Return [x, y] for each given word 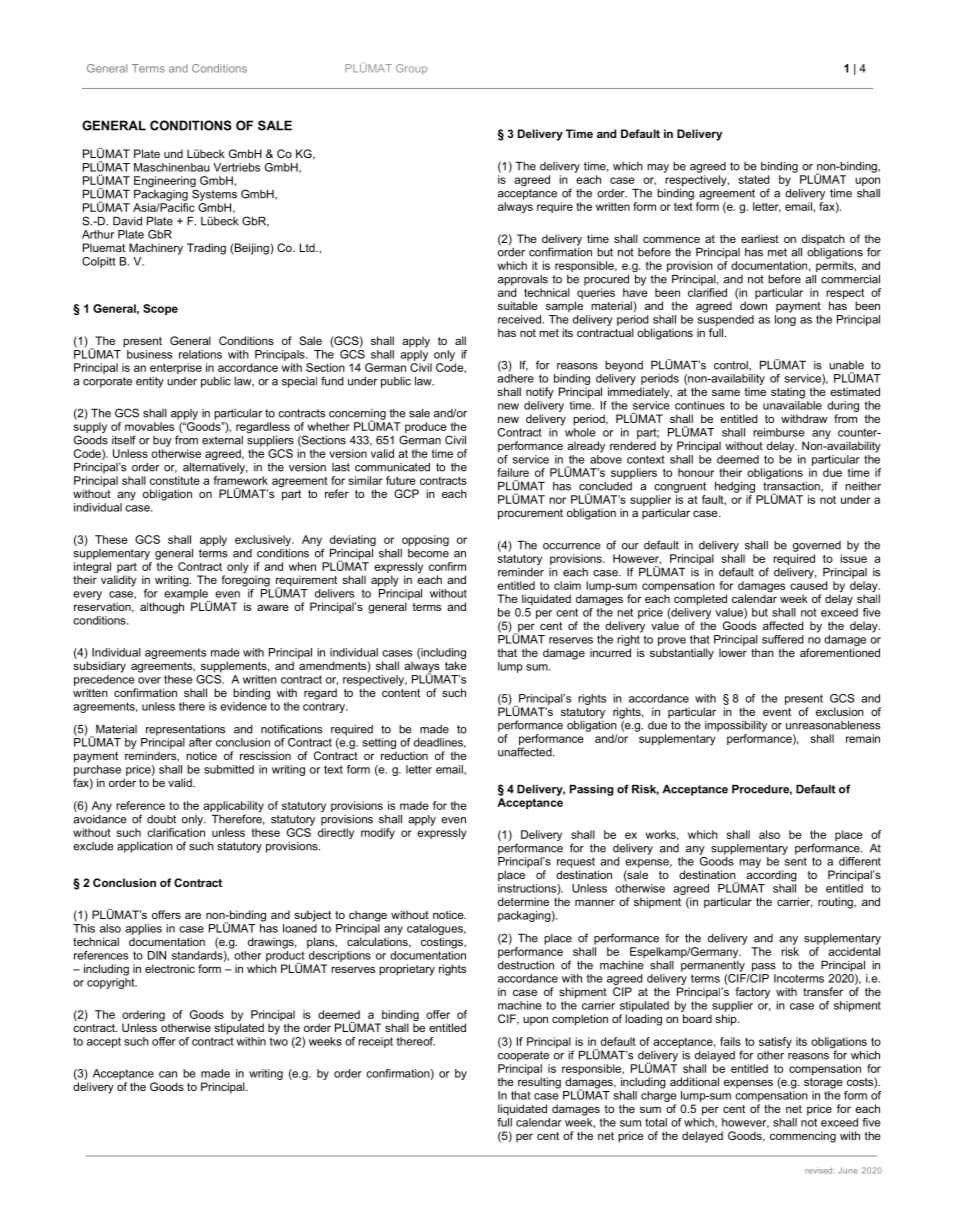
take [456, 665]
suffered [783, 639]
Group [411, 69]
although [162, 608]
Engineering [165, 183]
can [168, 1074]
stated [754, 179]
